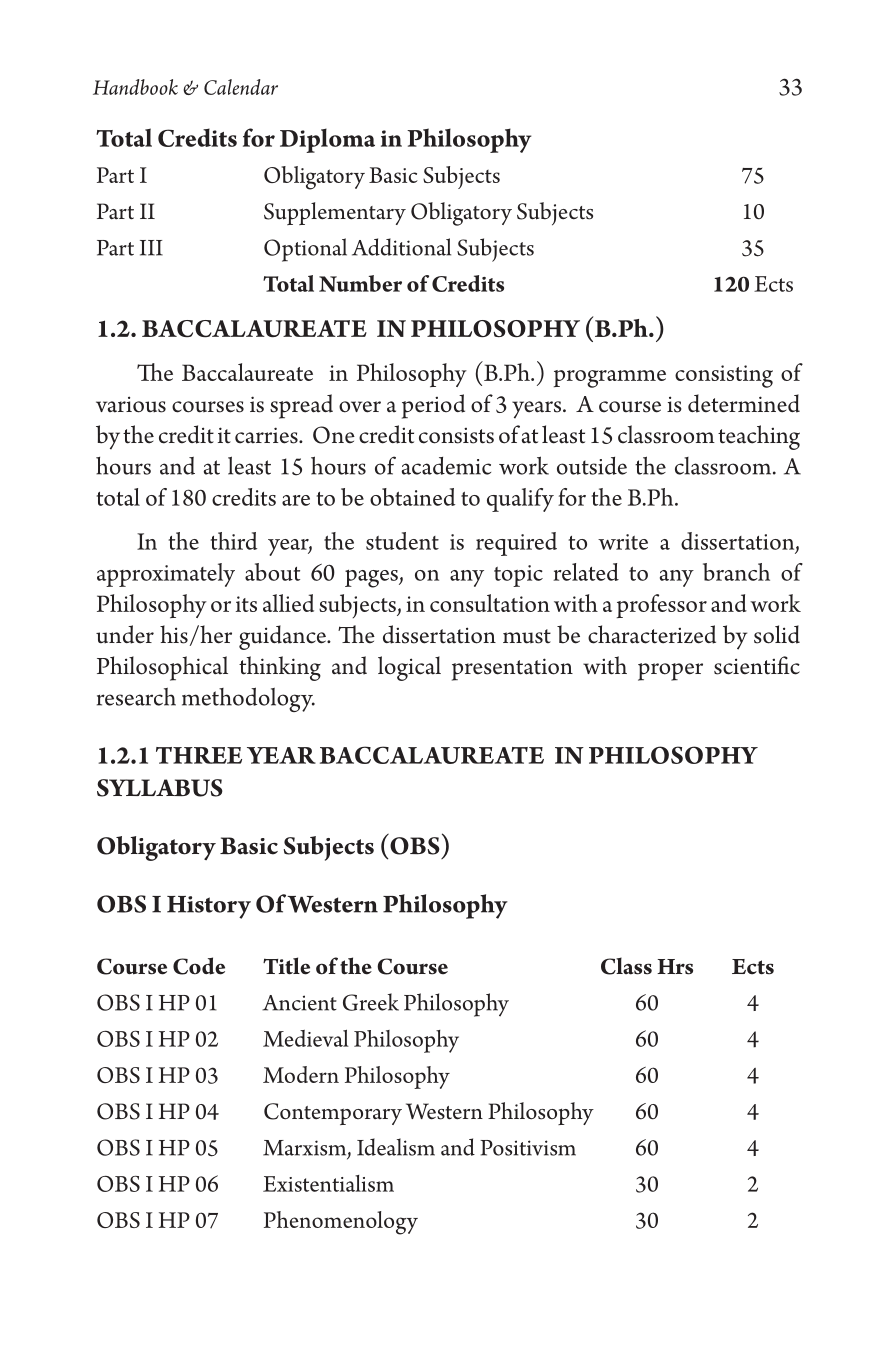  I want to click on Philosophical, so click(162, 668).
